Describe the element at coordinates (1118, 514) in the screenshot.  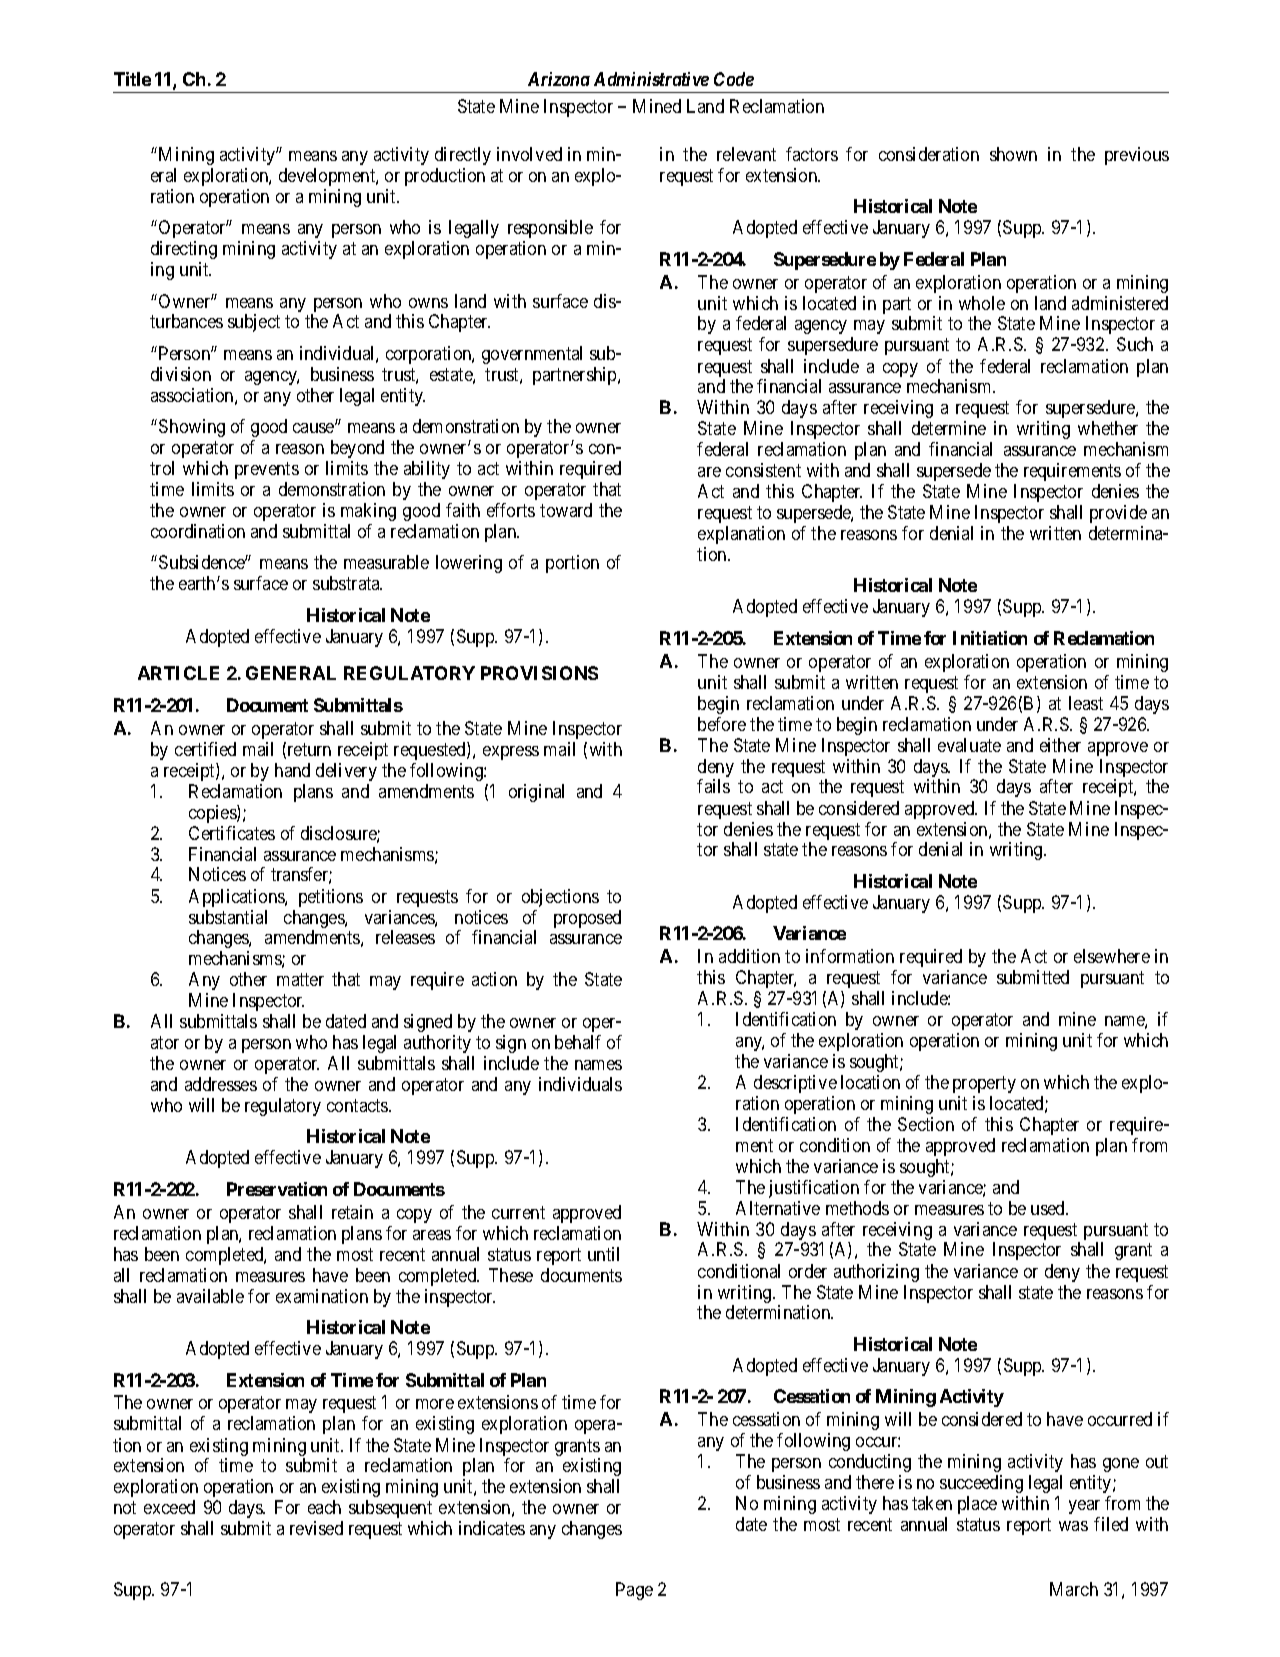
I see `provide` at that location.
